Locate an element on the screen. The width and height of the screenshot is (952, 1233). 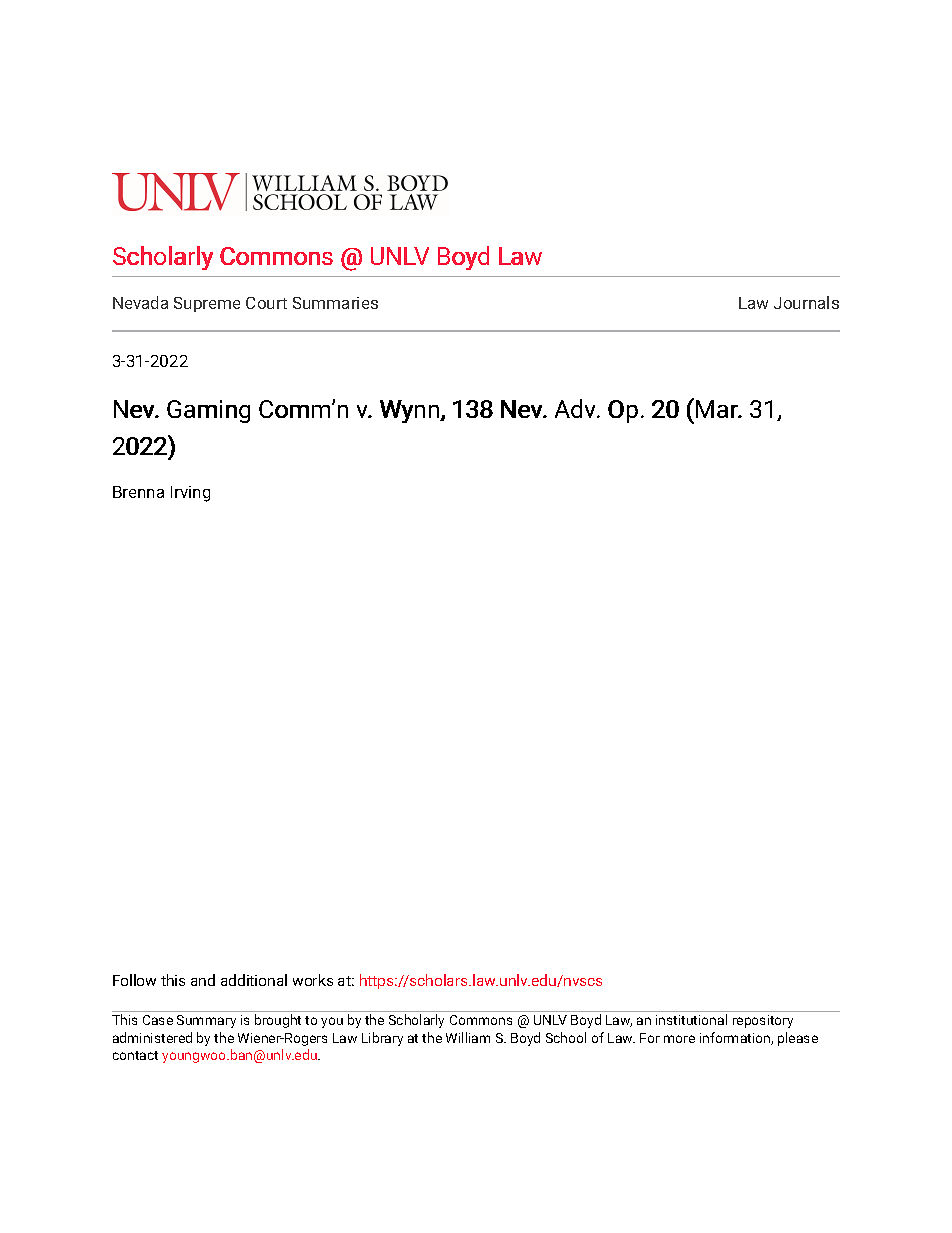
additional is located at coordinates (254, 980).
